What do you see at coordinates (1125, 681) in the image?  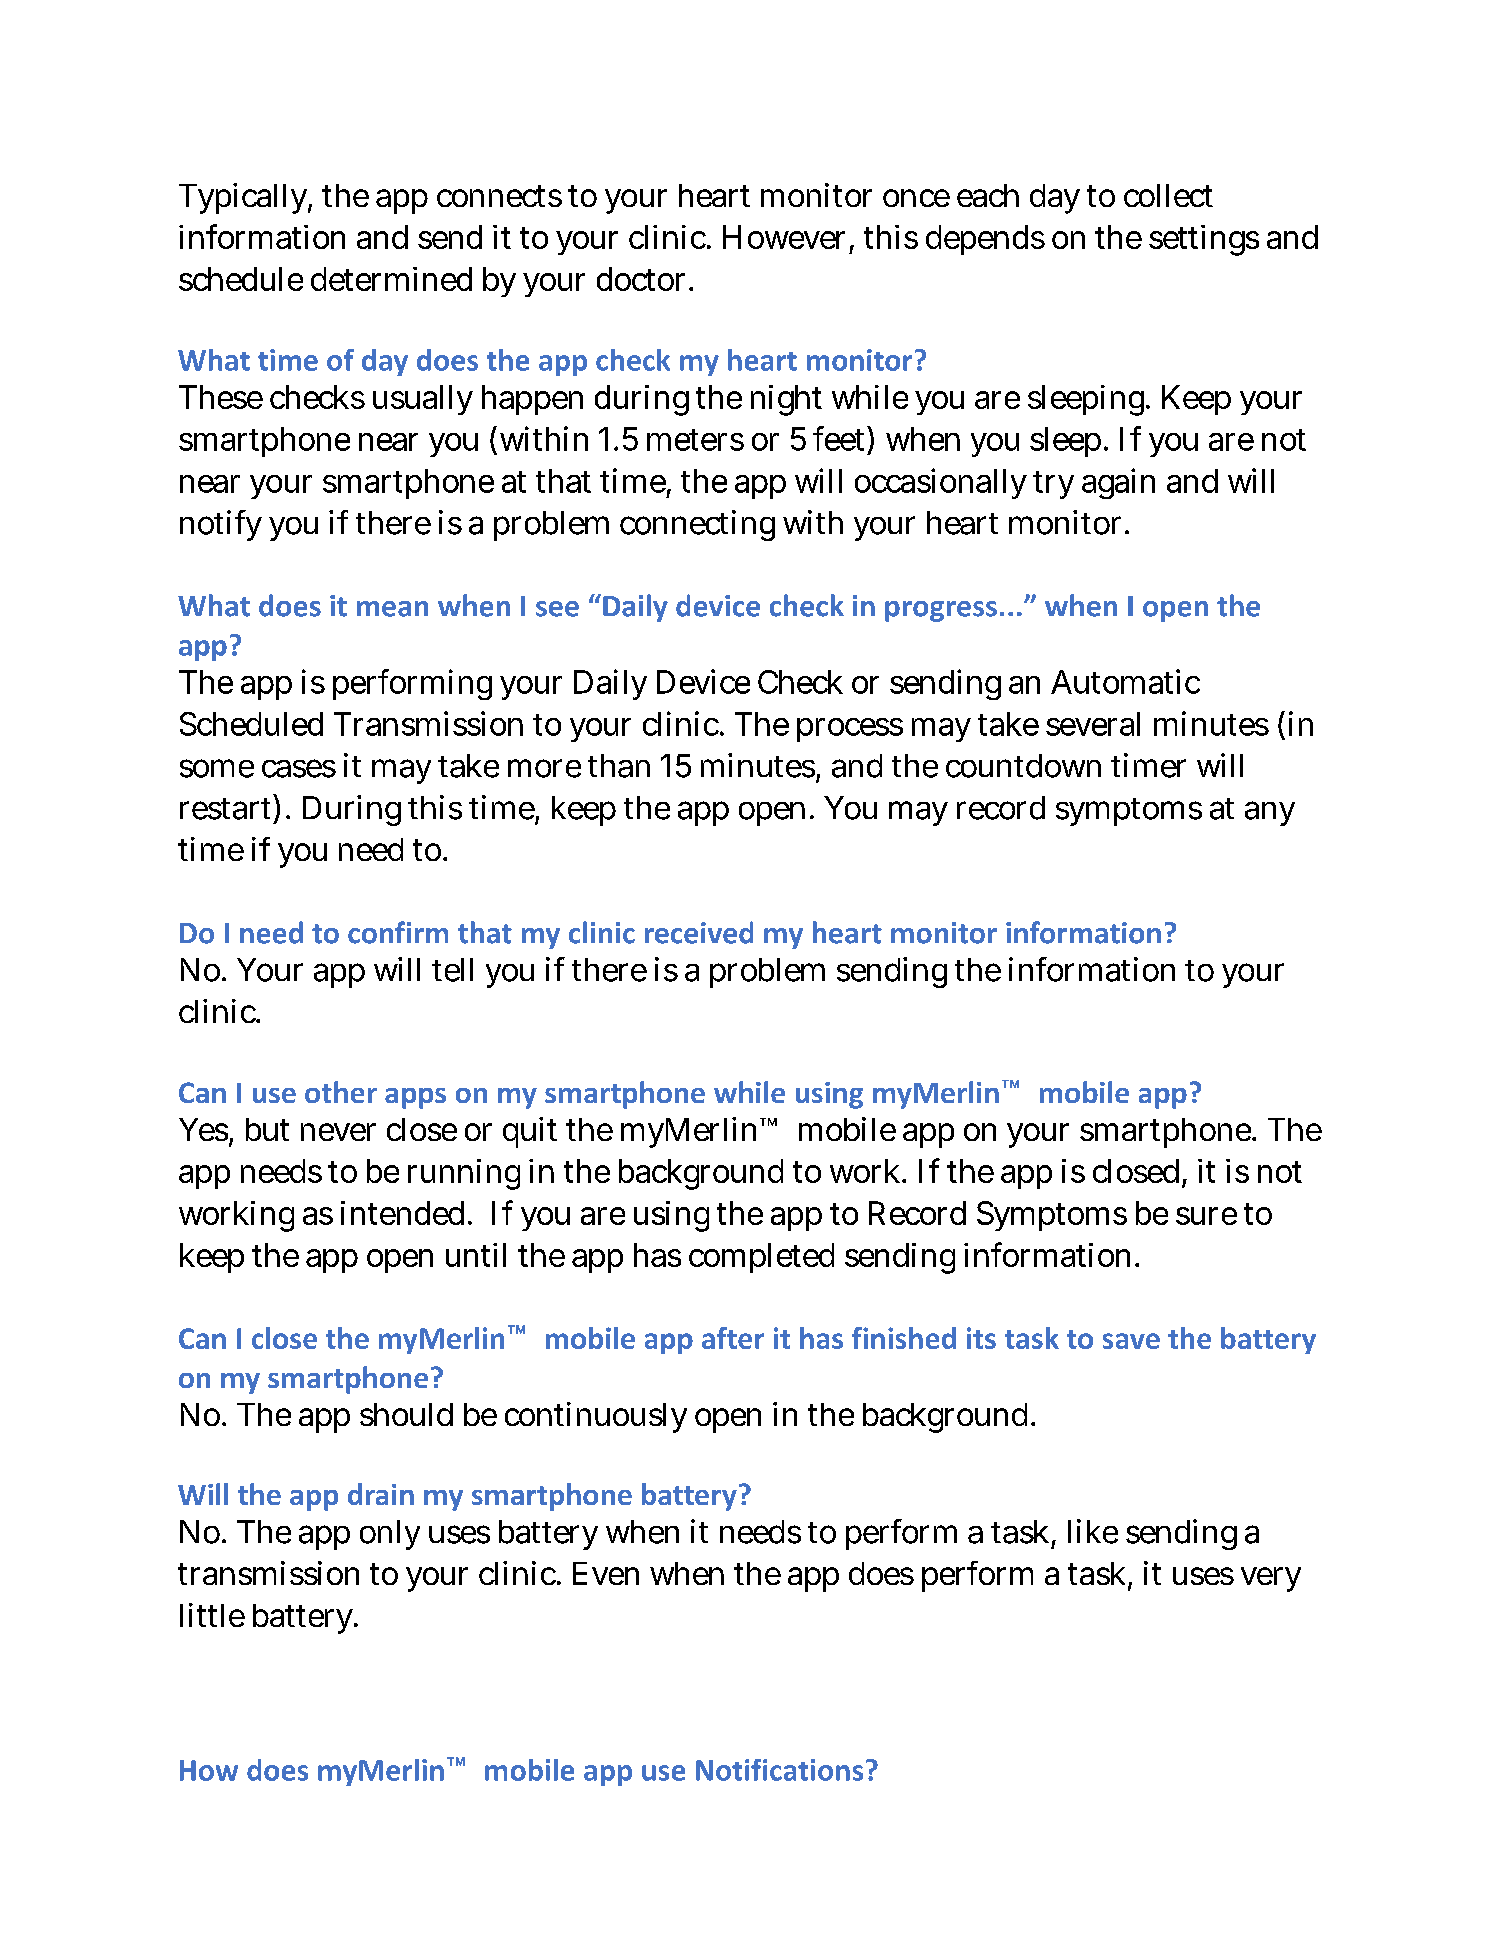 I see `Automatic` at bounding box center [1125, 681].
